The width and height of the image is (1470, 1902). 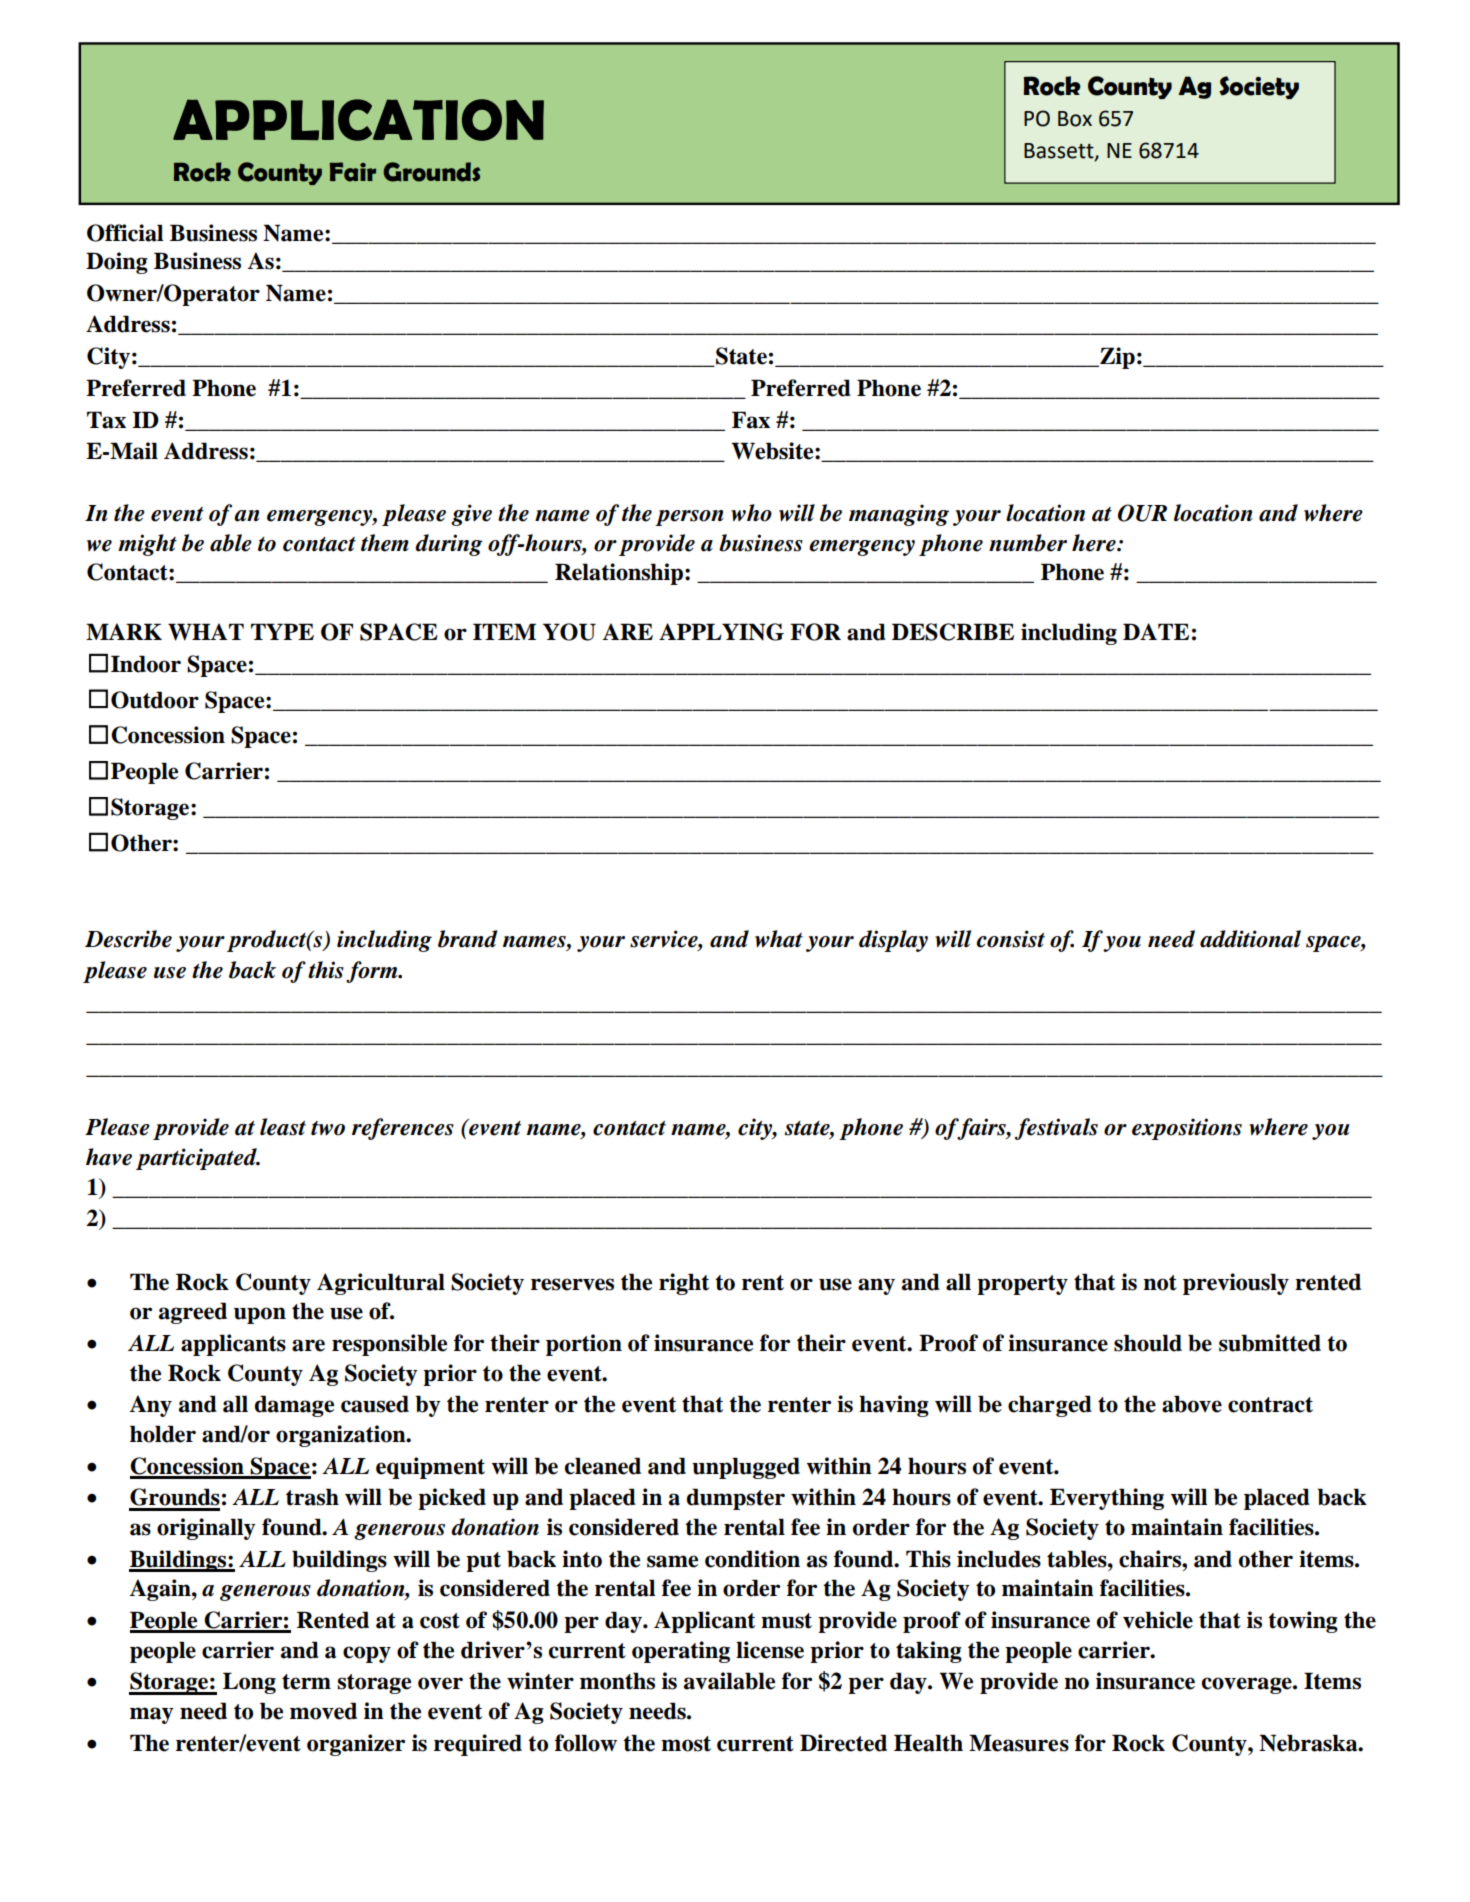 I want to click on person, so click(x=689, y=518).
